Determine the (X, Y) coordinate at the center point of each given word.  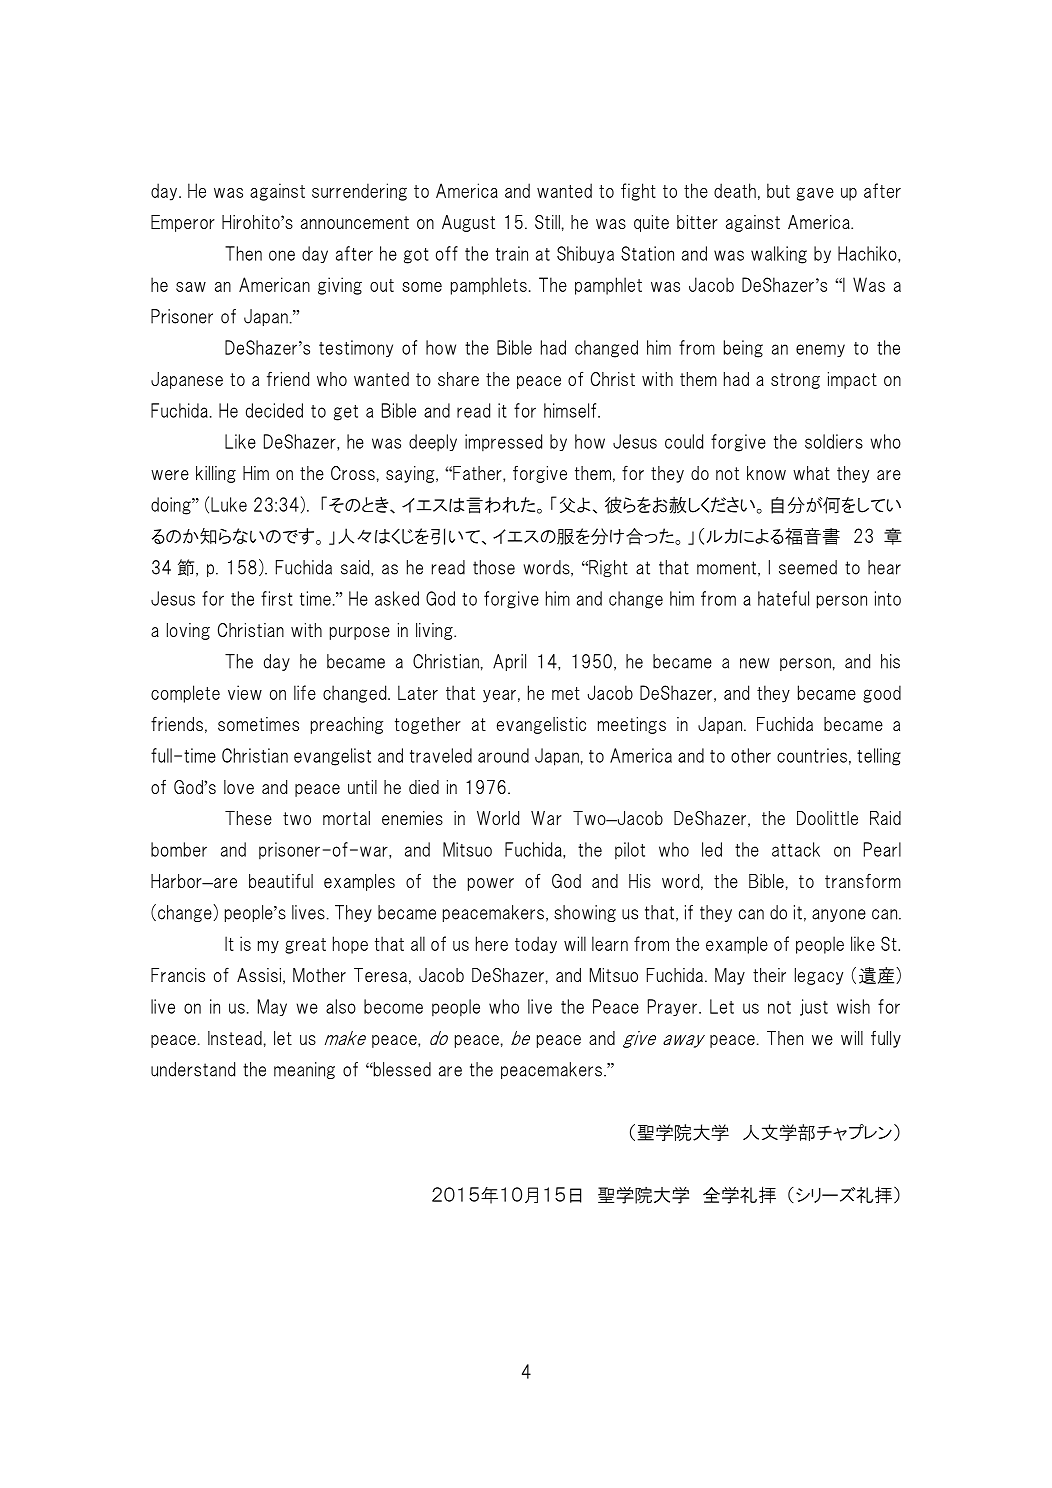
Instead (235, 1038)
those (494, 567)
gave (815, 194)
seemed (808, 567)
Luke (229, 504)
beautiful (281, 880)
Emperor (183, 223)
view (245, 692)
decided (274, 410)
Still (547, 222)
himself (571, 410)
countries (812, 755)
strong (795, 381)
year (499, 696)
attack (796, 849)
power (491, 884)
